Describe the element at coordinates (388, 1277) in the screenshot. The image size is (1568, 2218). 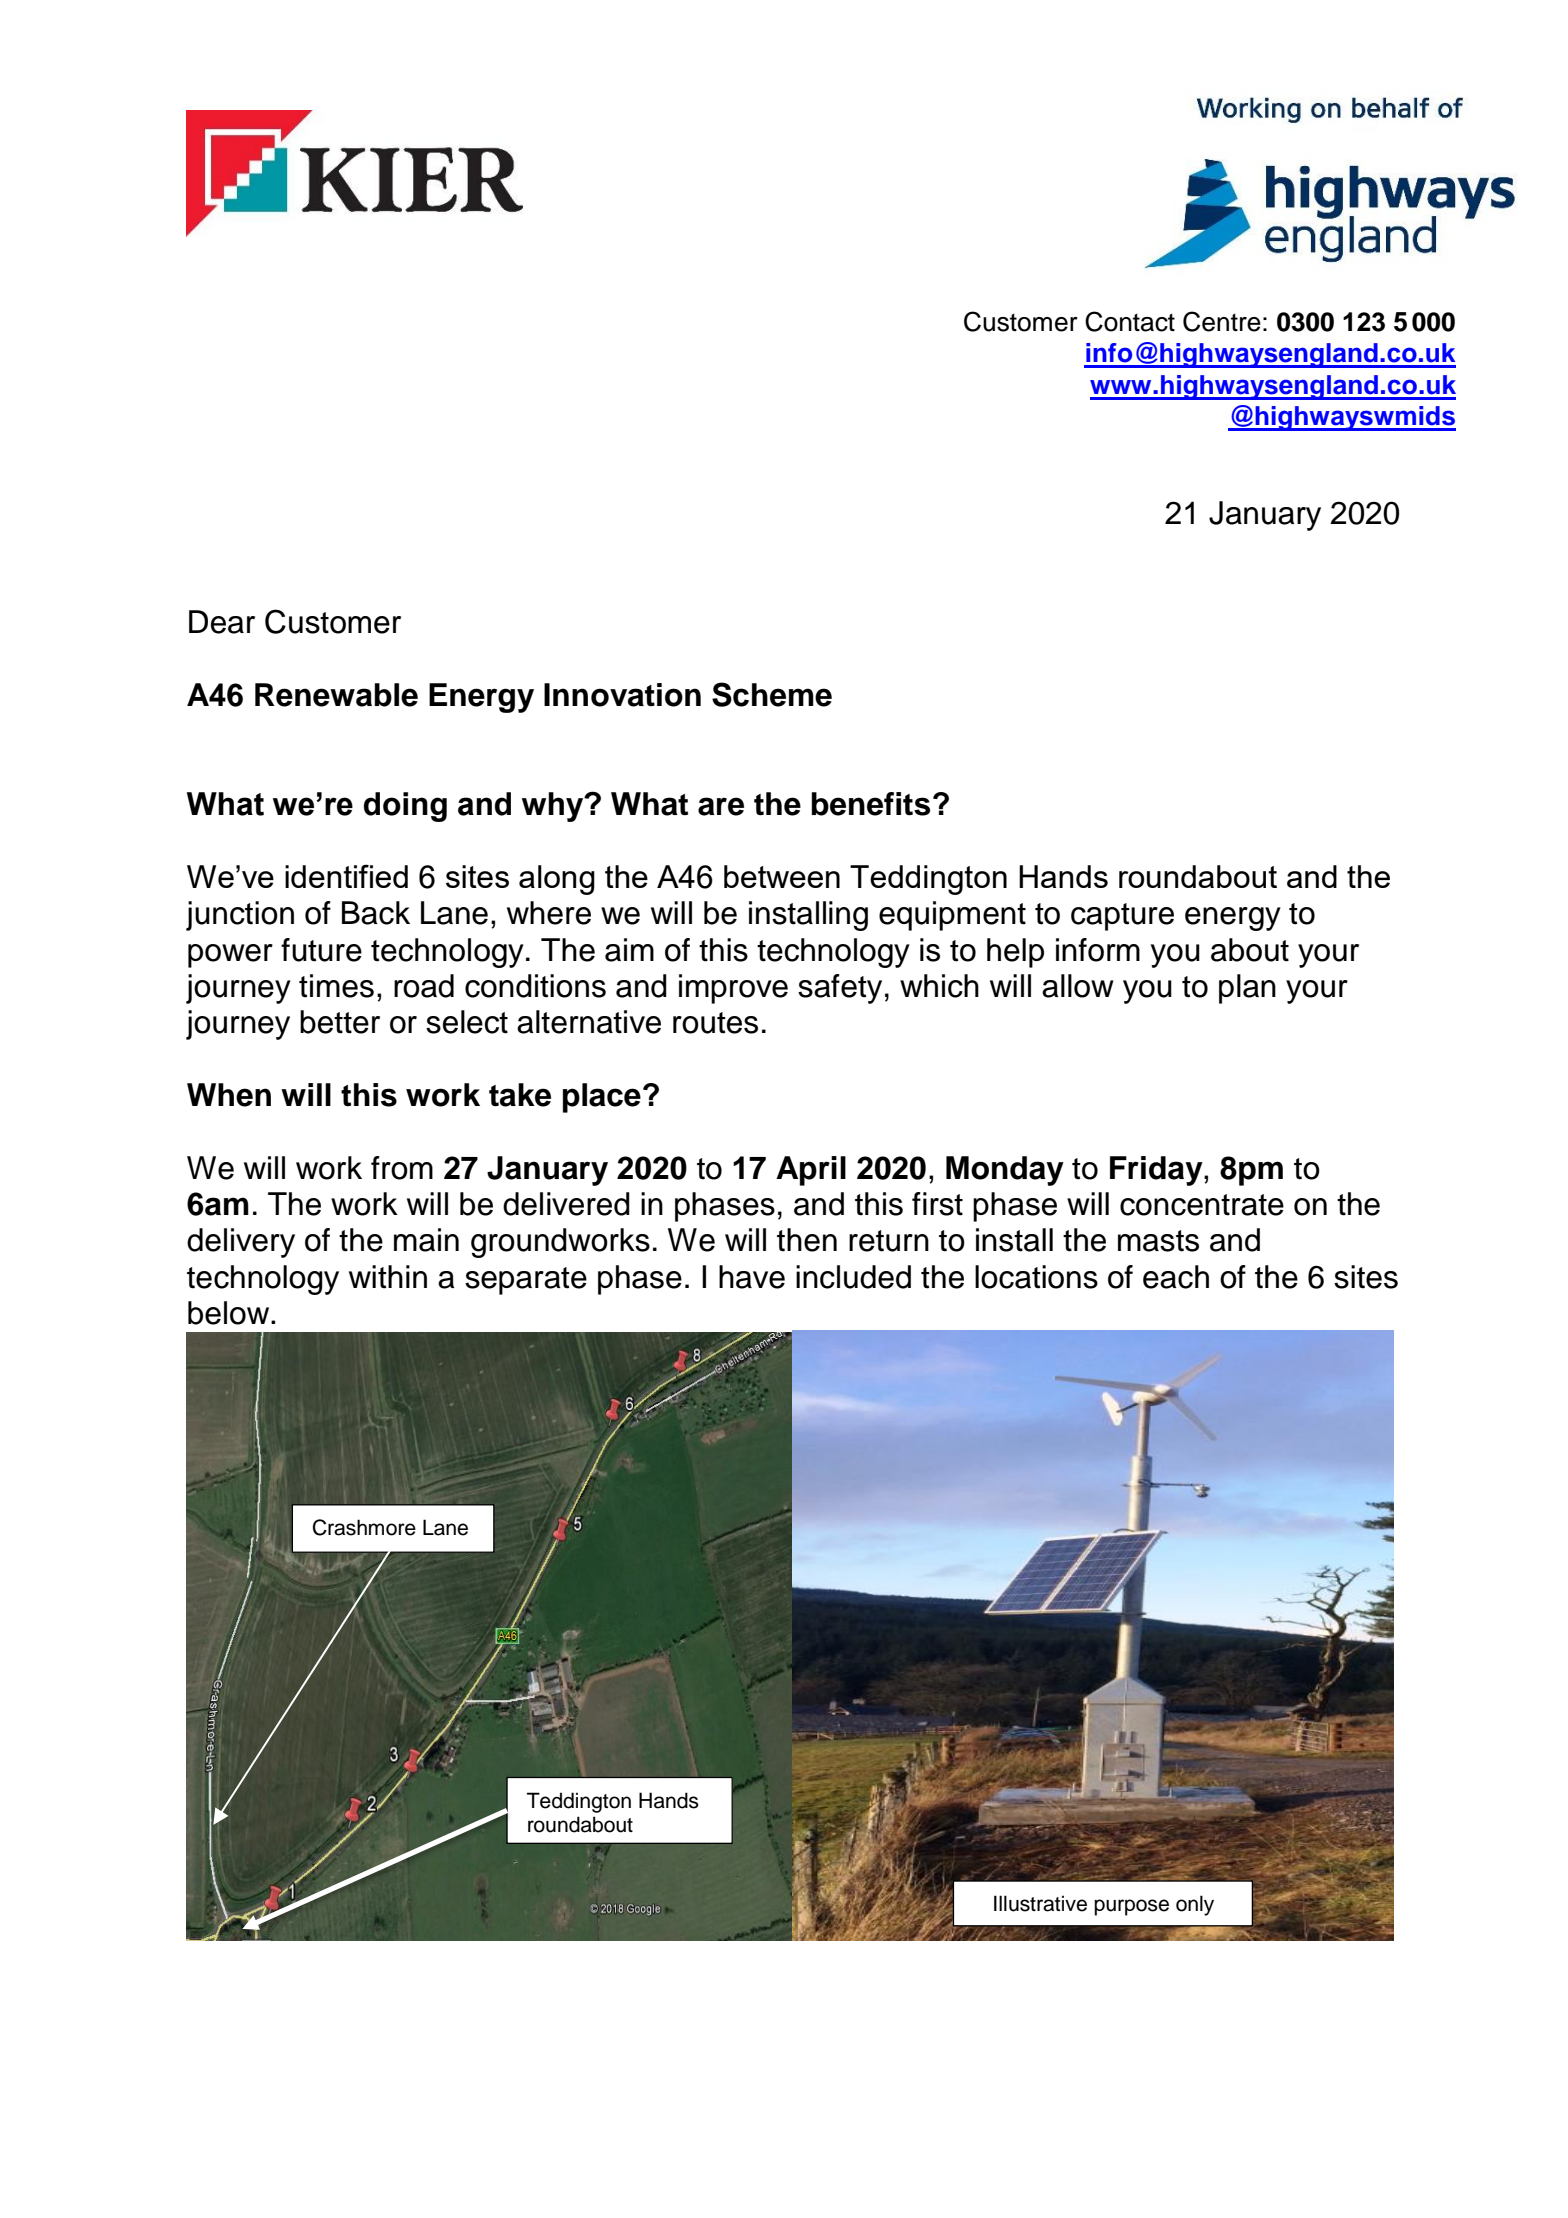
I see `within` at that location.
